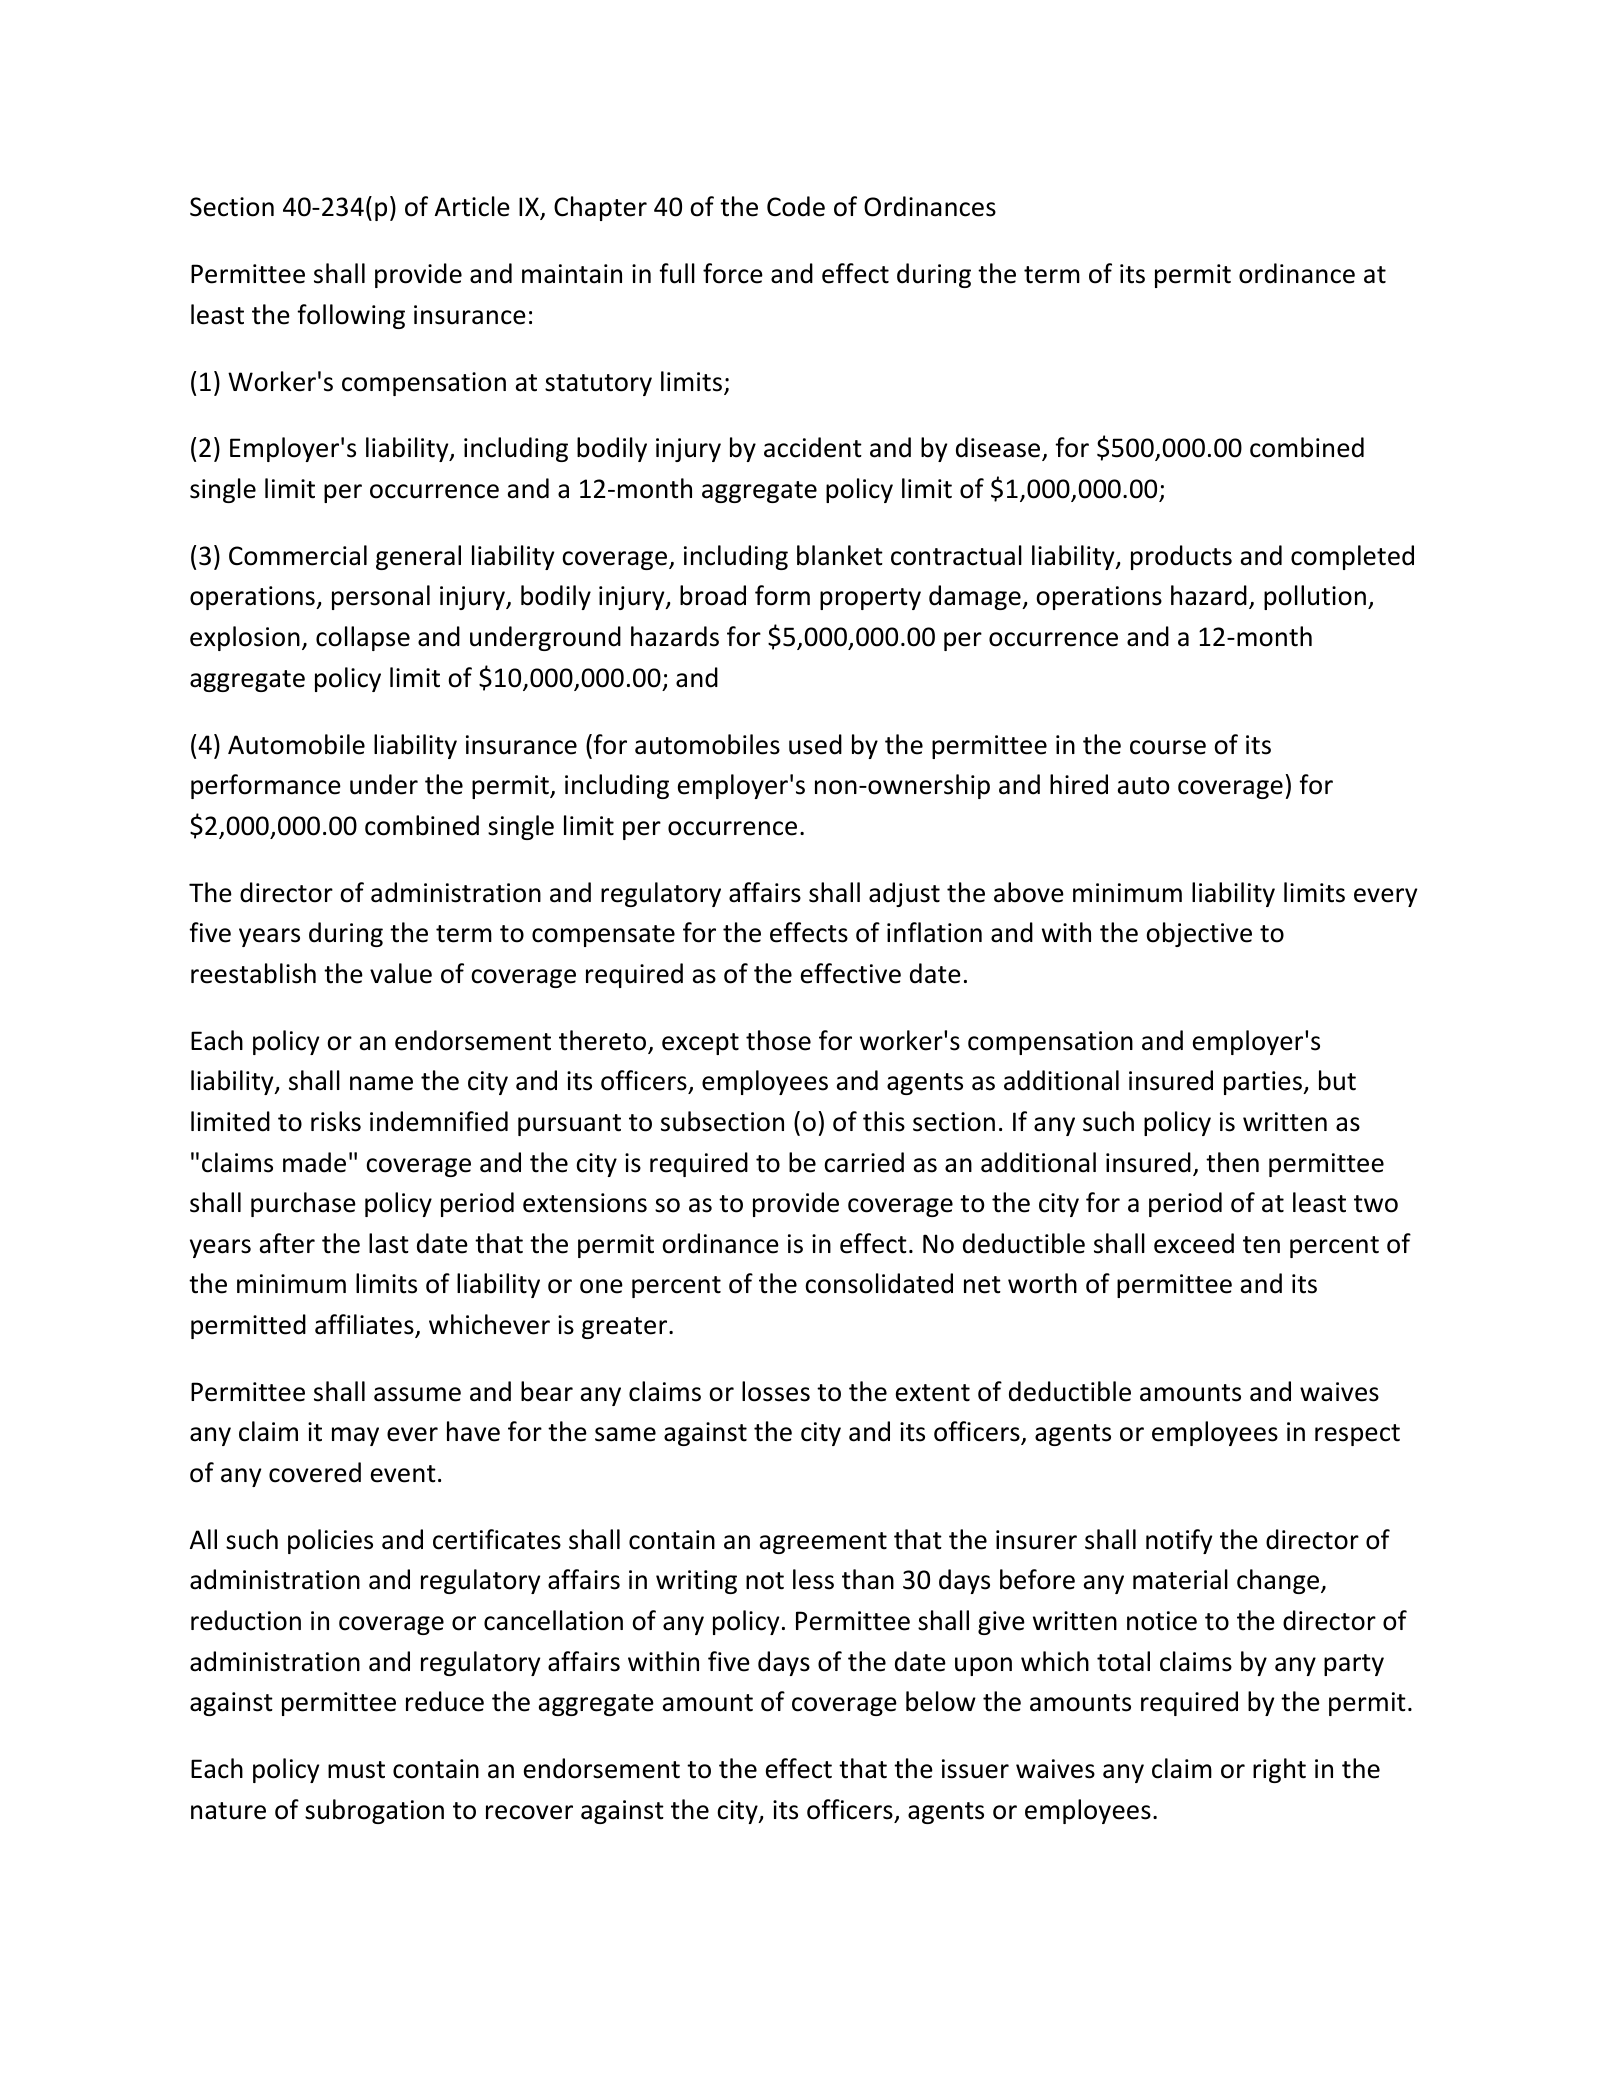 The image size is (1609, 2082). I want to click on value, so click(401, 973).
